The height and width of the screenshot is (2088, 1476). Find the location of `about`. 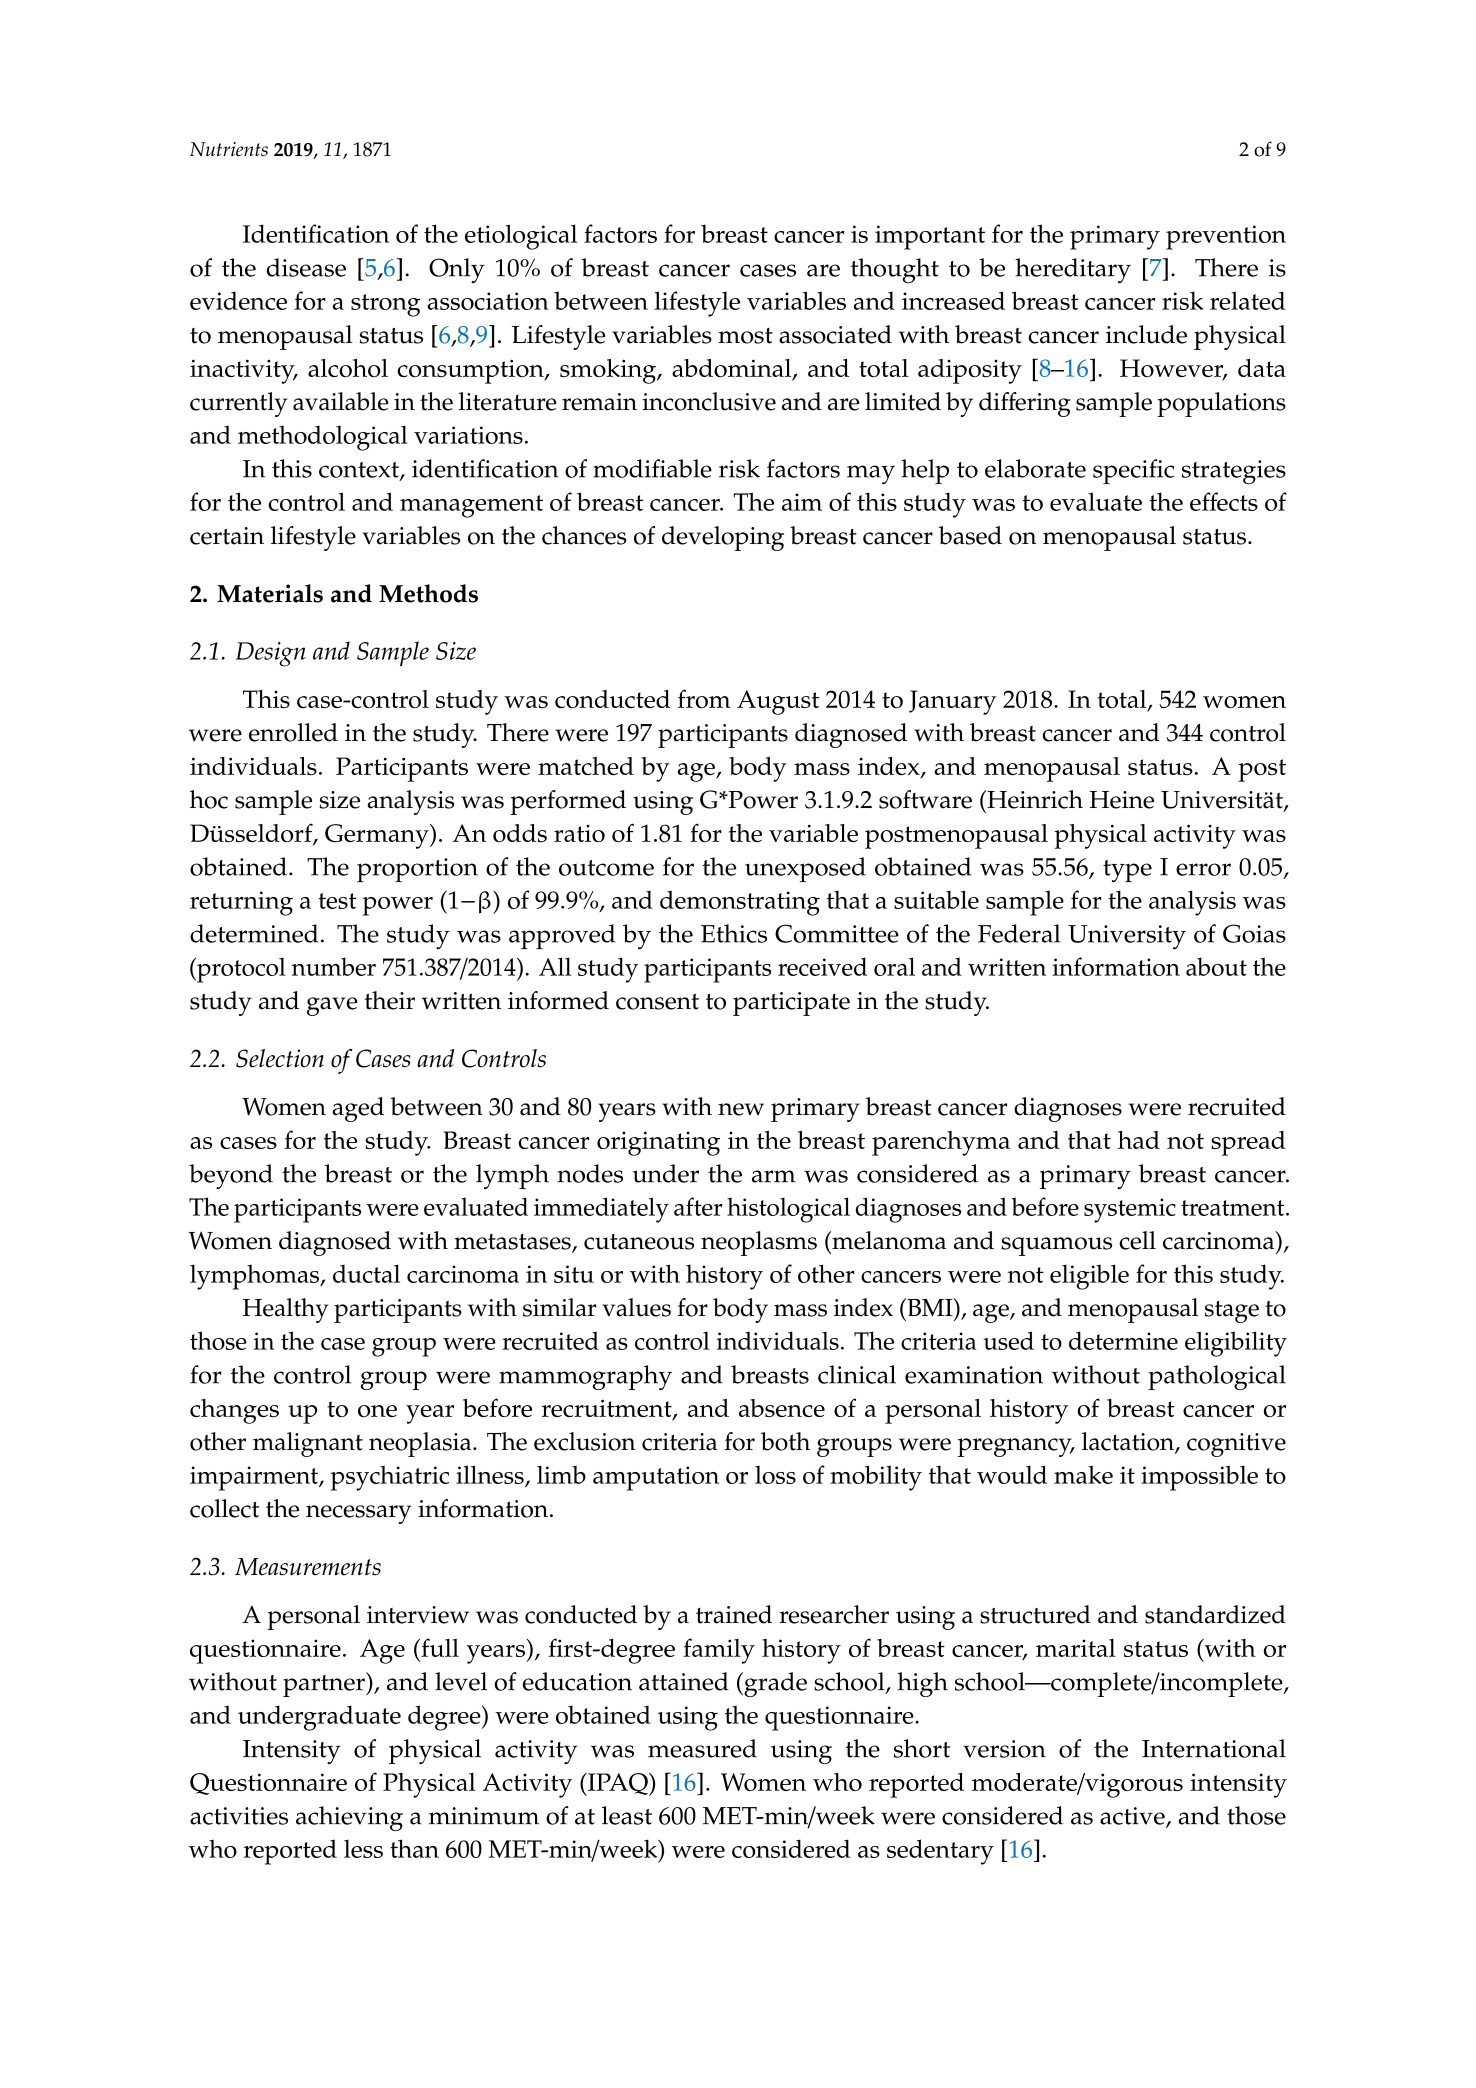

about is located at coordinates (1216, 966).
